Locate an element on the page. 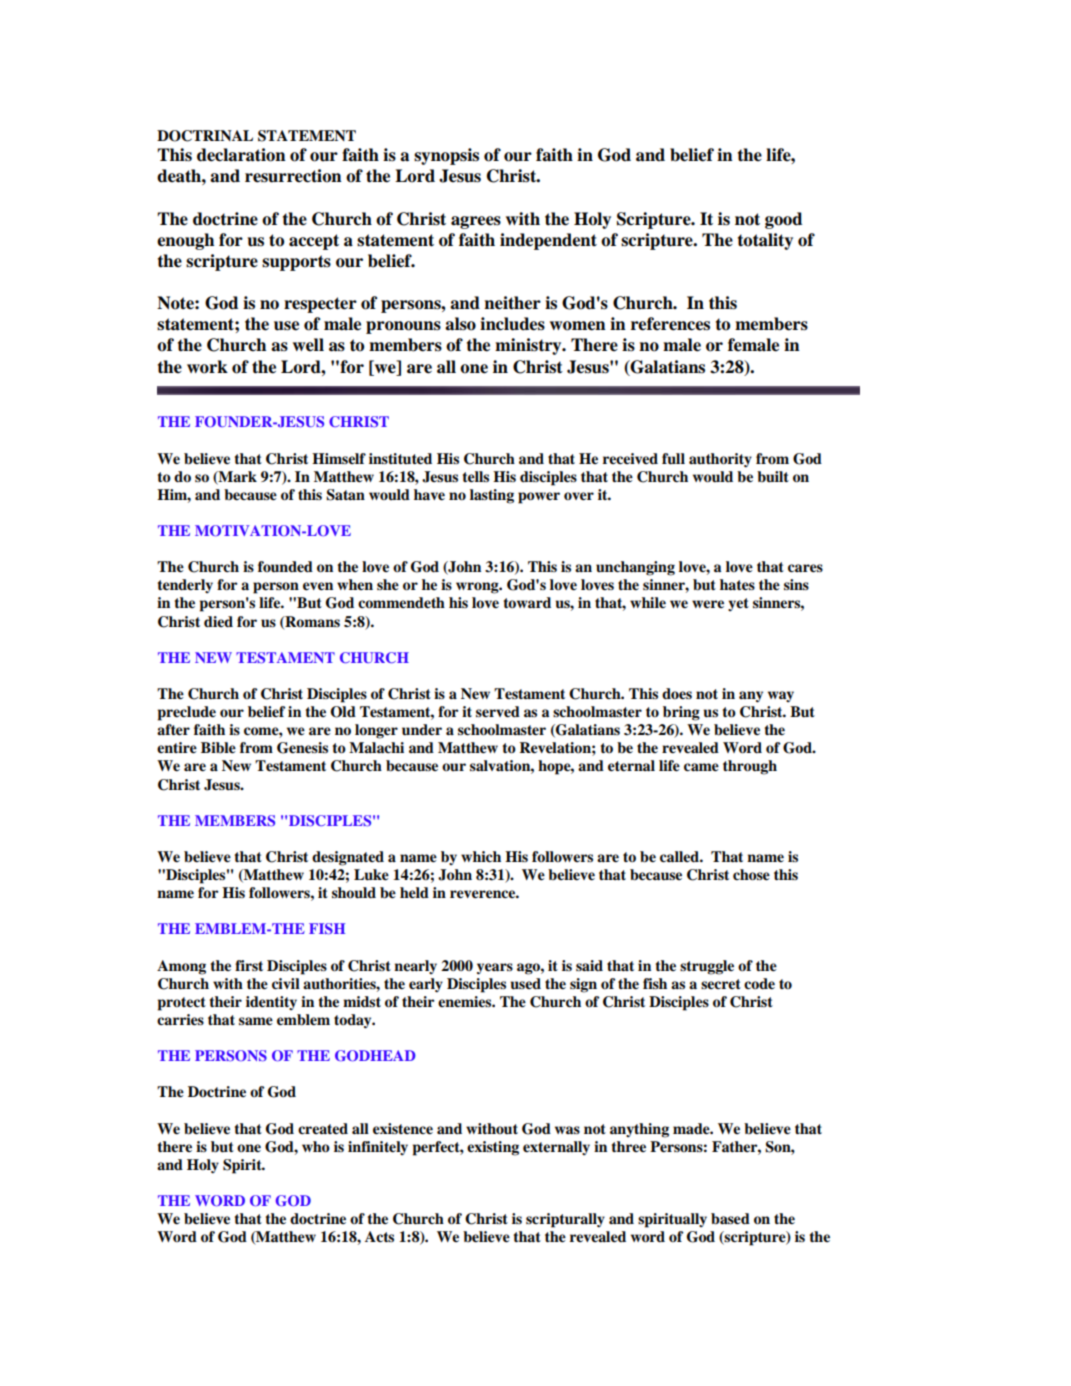  founded is located at coordinates (285, 567).
